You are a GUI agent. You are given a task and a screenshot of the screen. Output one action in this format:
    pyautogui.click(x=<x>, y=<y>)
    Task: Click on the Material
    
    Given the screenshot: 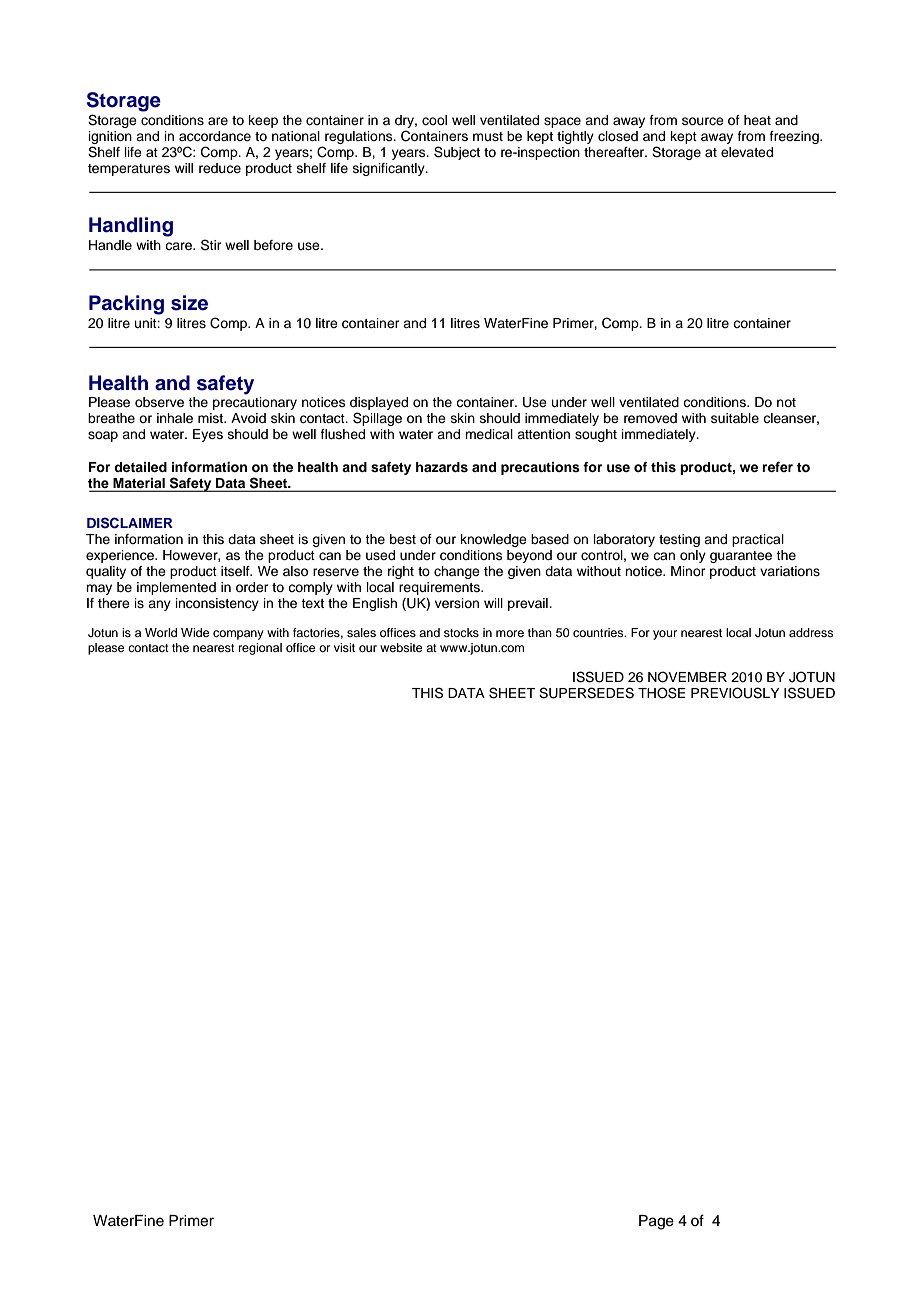 What is the action you would take?
    pyautogui.click(x=139, y=483)
